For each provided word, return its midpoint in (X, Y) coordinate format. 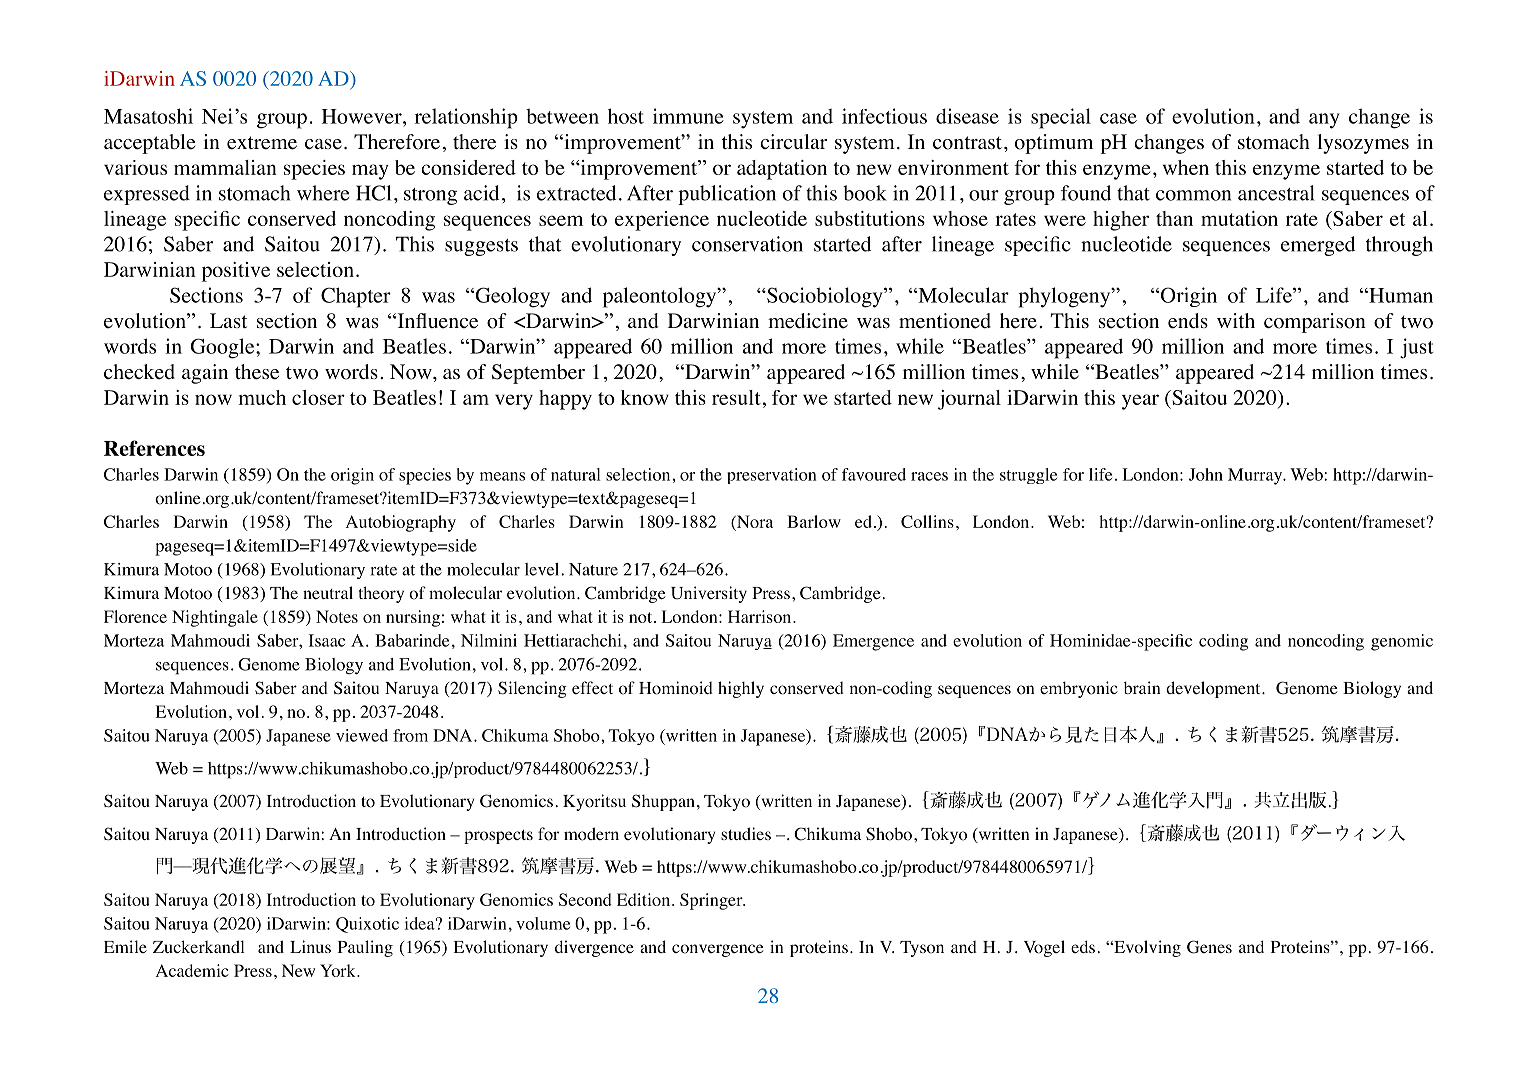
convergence (718, 950)
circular (793, 141)
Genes (1209, 947)
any (1324, 121)
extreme (262, 143)
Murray (1256, 476)
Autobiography (401, 523)
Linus (310, 946)
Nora (754, 523)
